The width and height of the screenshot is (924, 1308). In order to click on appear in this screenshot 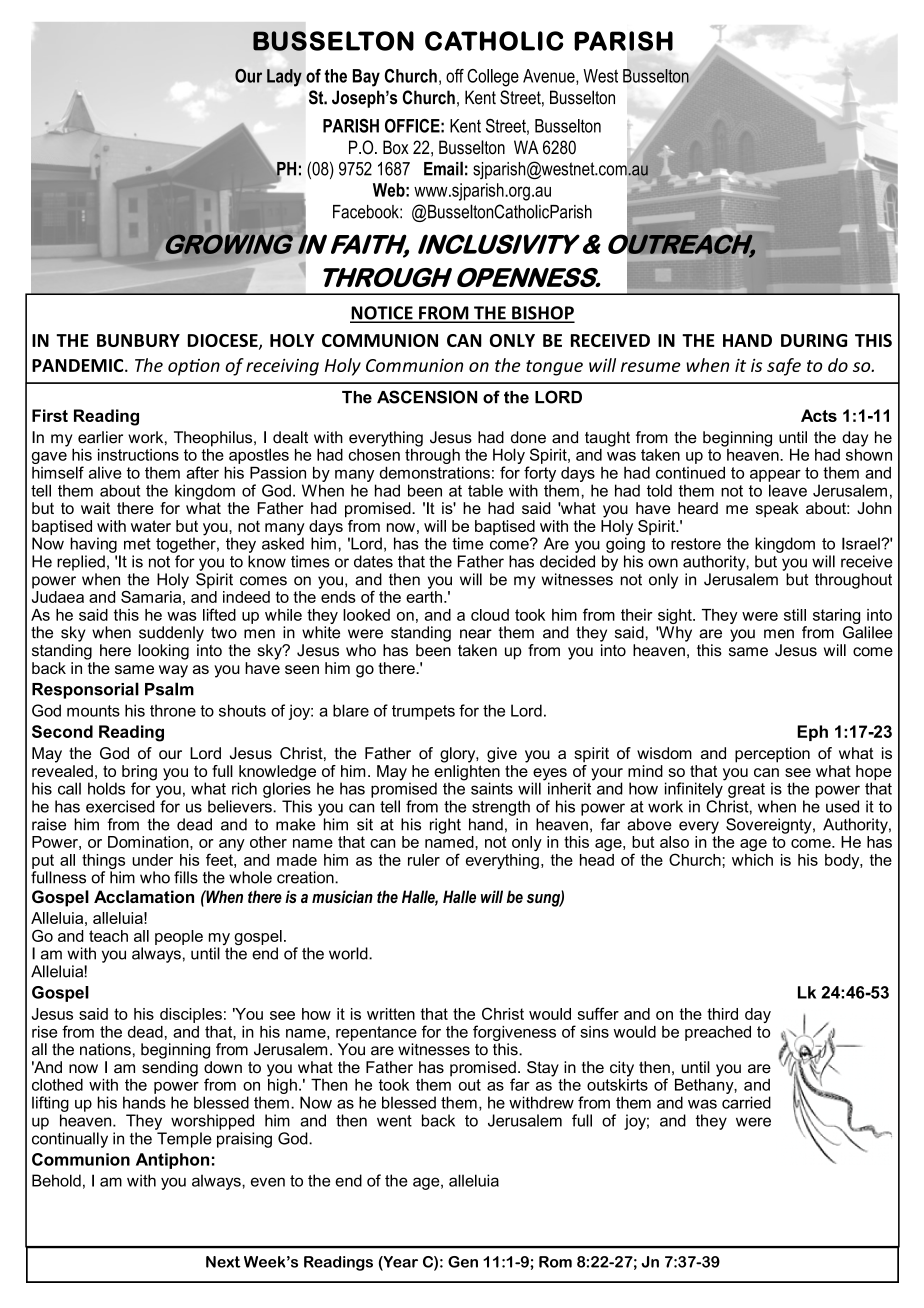, I will do `click(775, 476)`.
